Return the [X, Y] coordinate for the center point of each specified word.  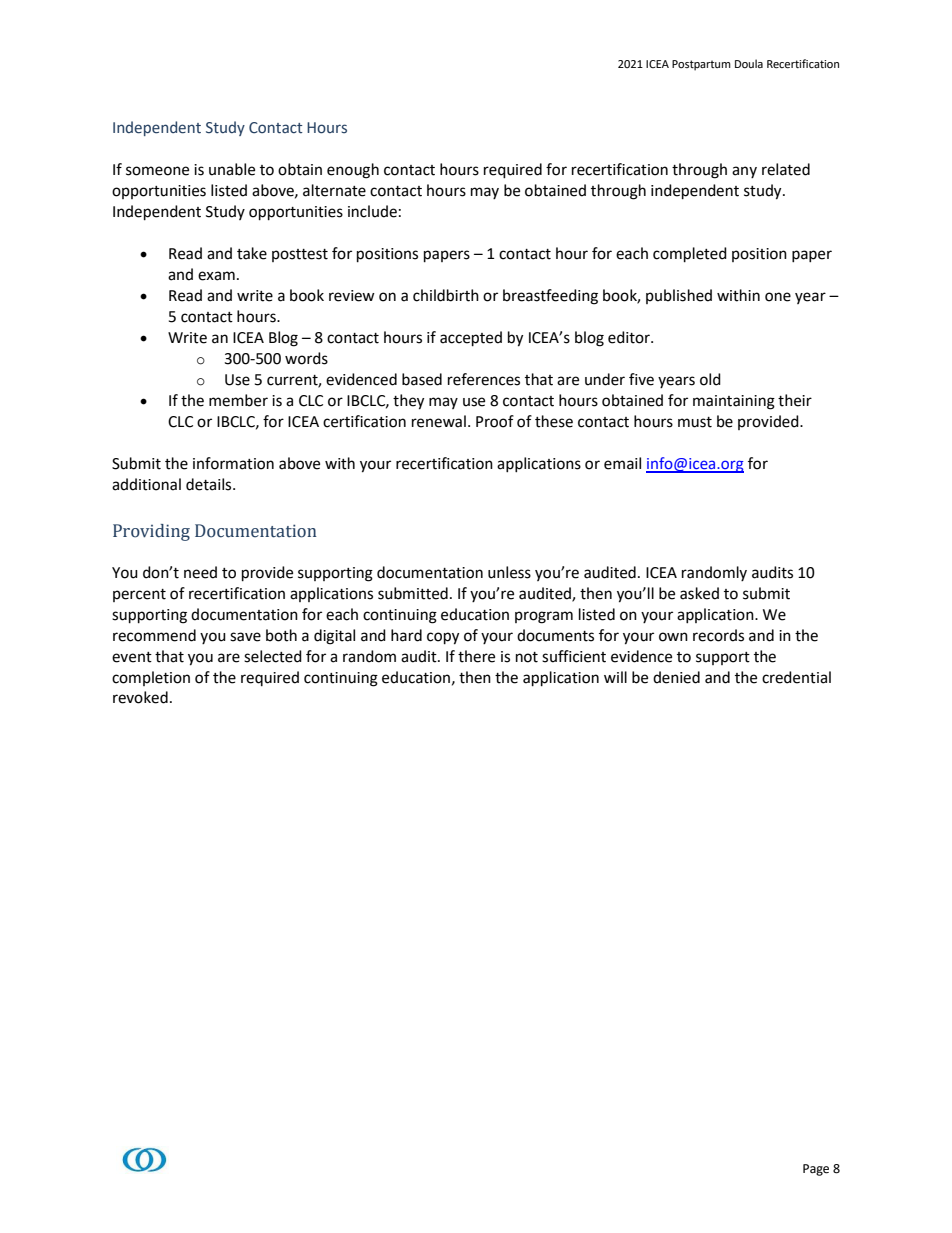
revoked [140, 697]
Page [816, 1170]
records [718, 635]
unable [232, 169]
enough [353, 171]
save [245, 637]
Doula [749, 63]
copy [443, 638]
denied [676, 677]
